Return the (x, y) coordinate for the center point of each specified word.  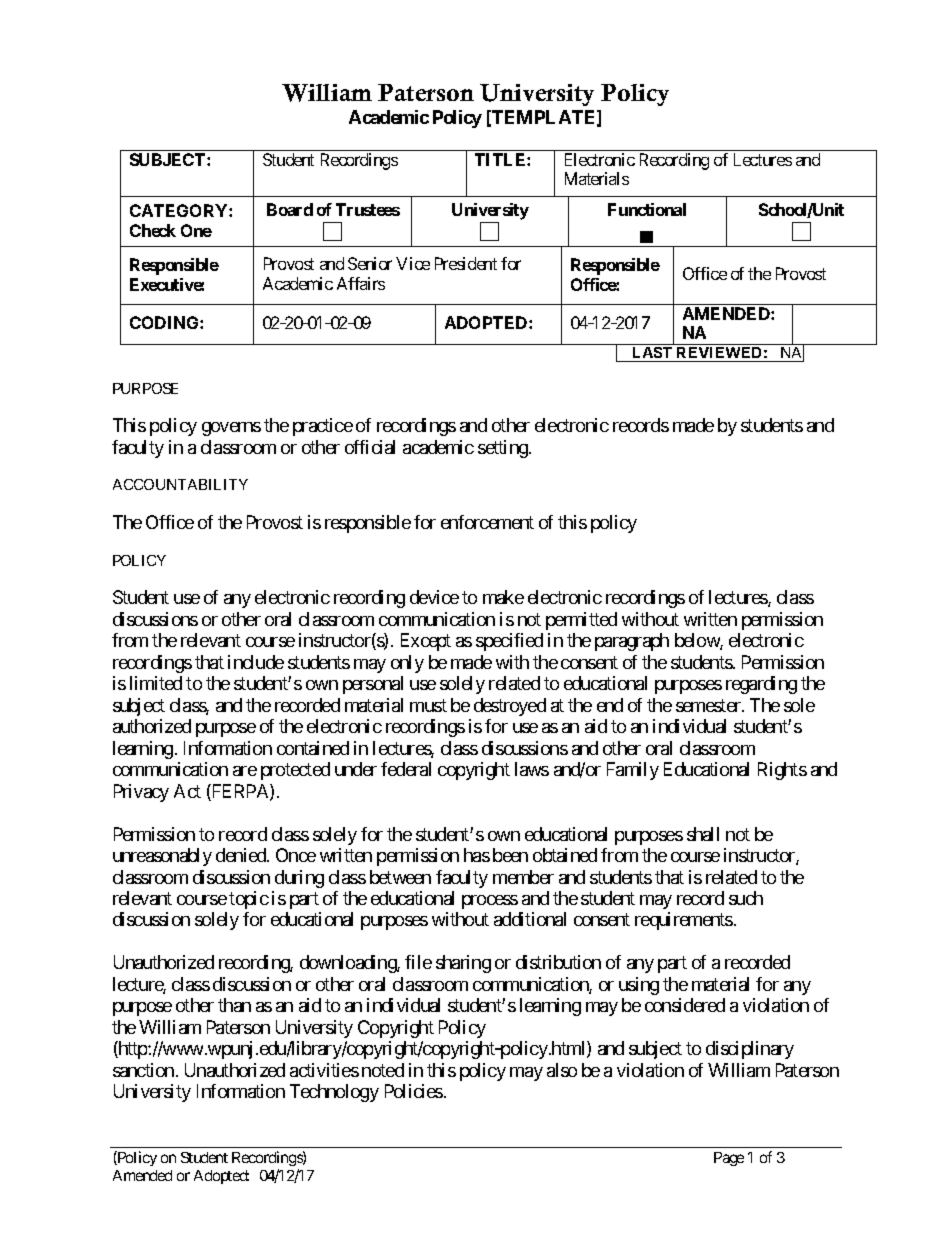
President (466, 263)
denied (242, 855)
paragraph (632, 642)
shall (703, 834)
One (196, 230)
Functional (647, 209)
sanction (143, 1070)
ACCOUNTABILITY (180, 484)
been (510, 855)
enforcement (487, 522)
